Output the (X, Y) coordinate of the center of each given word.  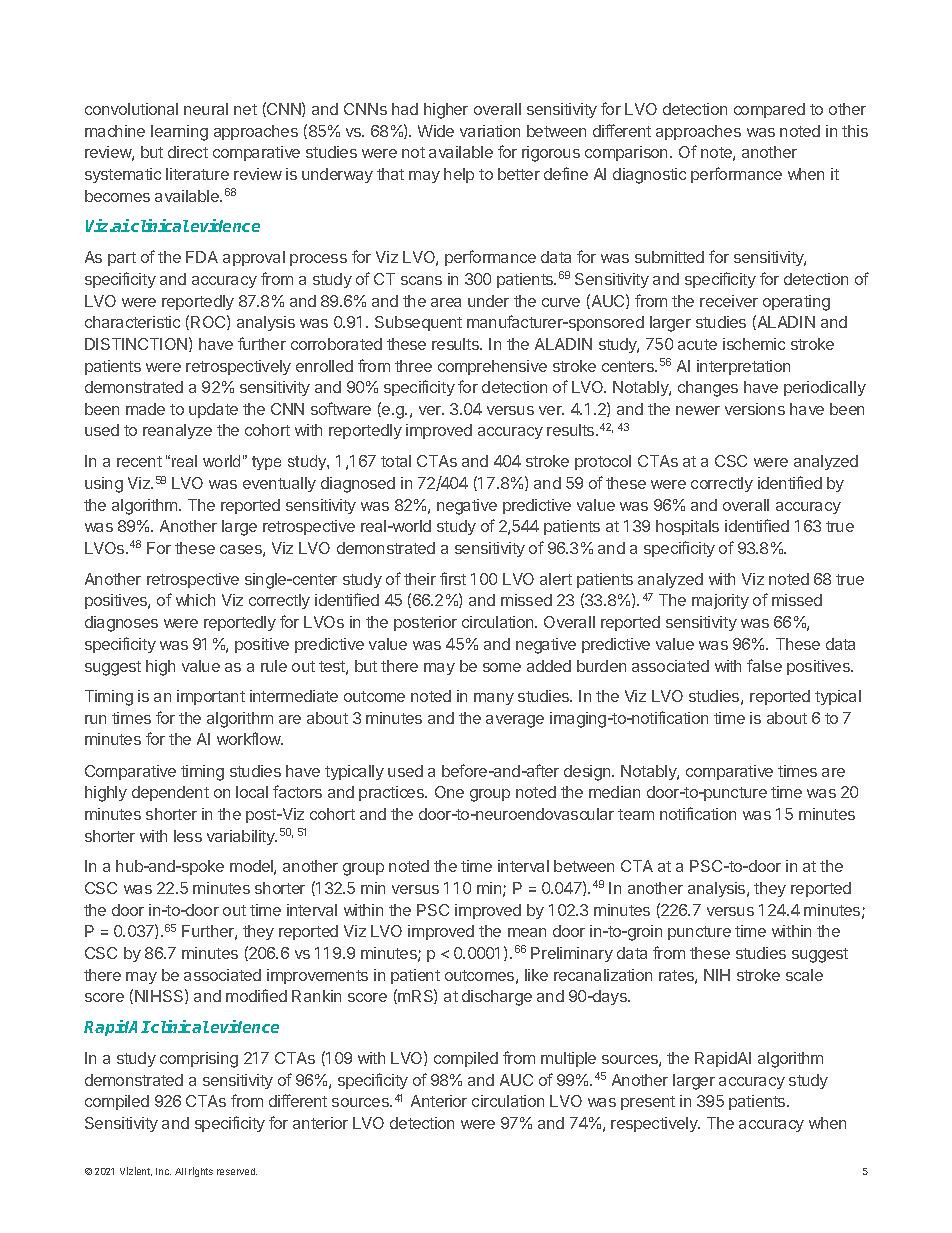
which (195, 600)
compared (769, 110)
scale (804, 975)
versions (755, 409)
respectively (655, 1124)
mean (527, 932)
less (188, 836)
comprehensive (492, 367)
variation (490, 131)
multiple (568, 1059)
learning (179, 133)
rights (201, 1172)
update (213, 410)
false (764, 665)
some (502, 667)
